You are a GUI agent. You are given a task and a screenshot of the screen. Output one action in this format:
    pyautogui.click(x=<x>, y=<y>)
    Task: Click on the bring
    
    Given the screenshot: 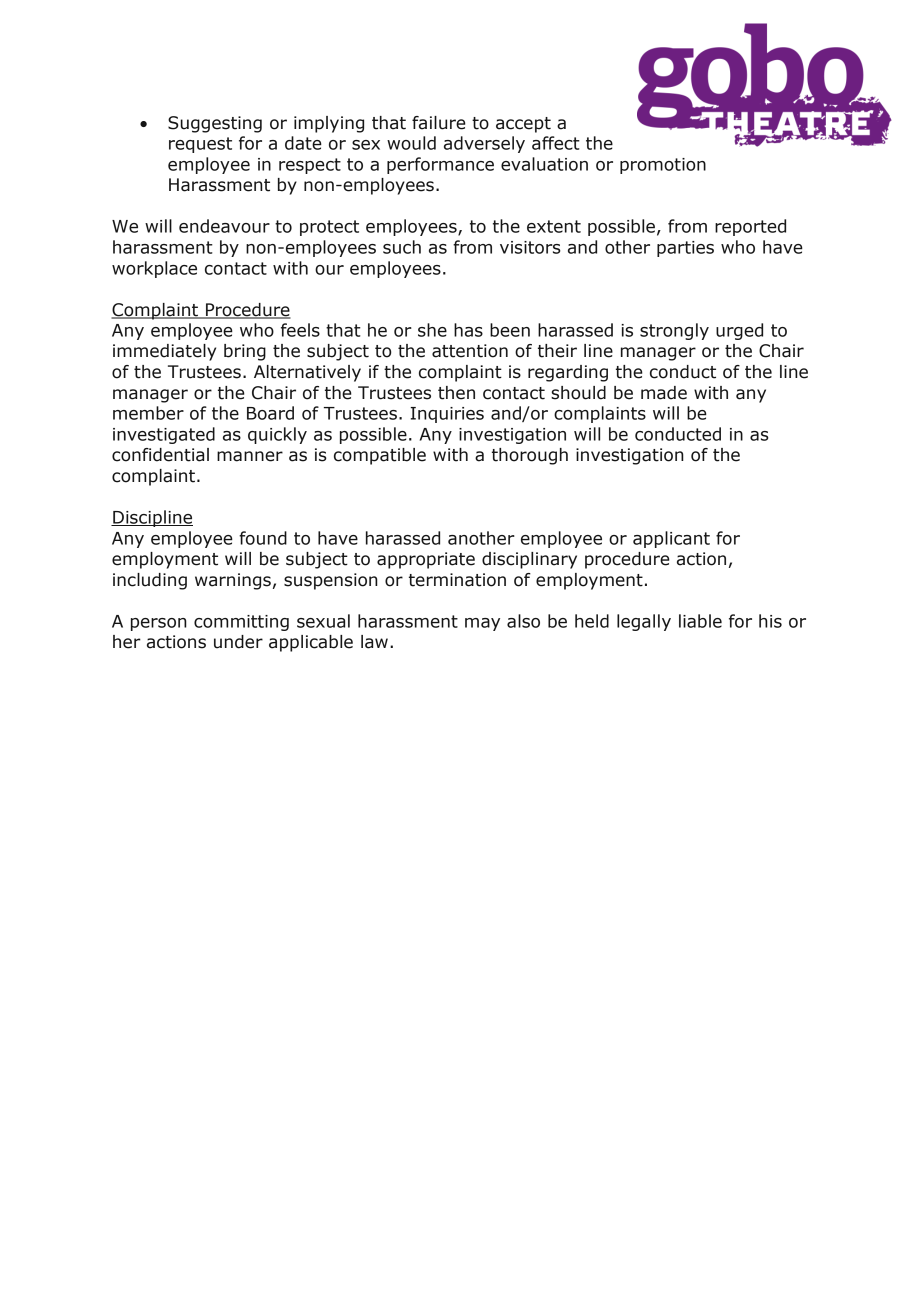 What is the action you would take?
    pyautogui.click(x=245, y=352)
